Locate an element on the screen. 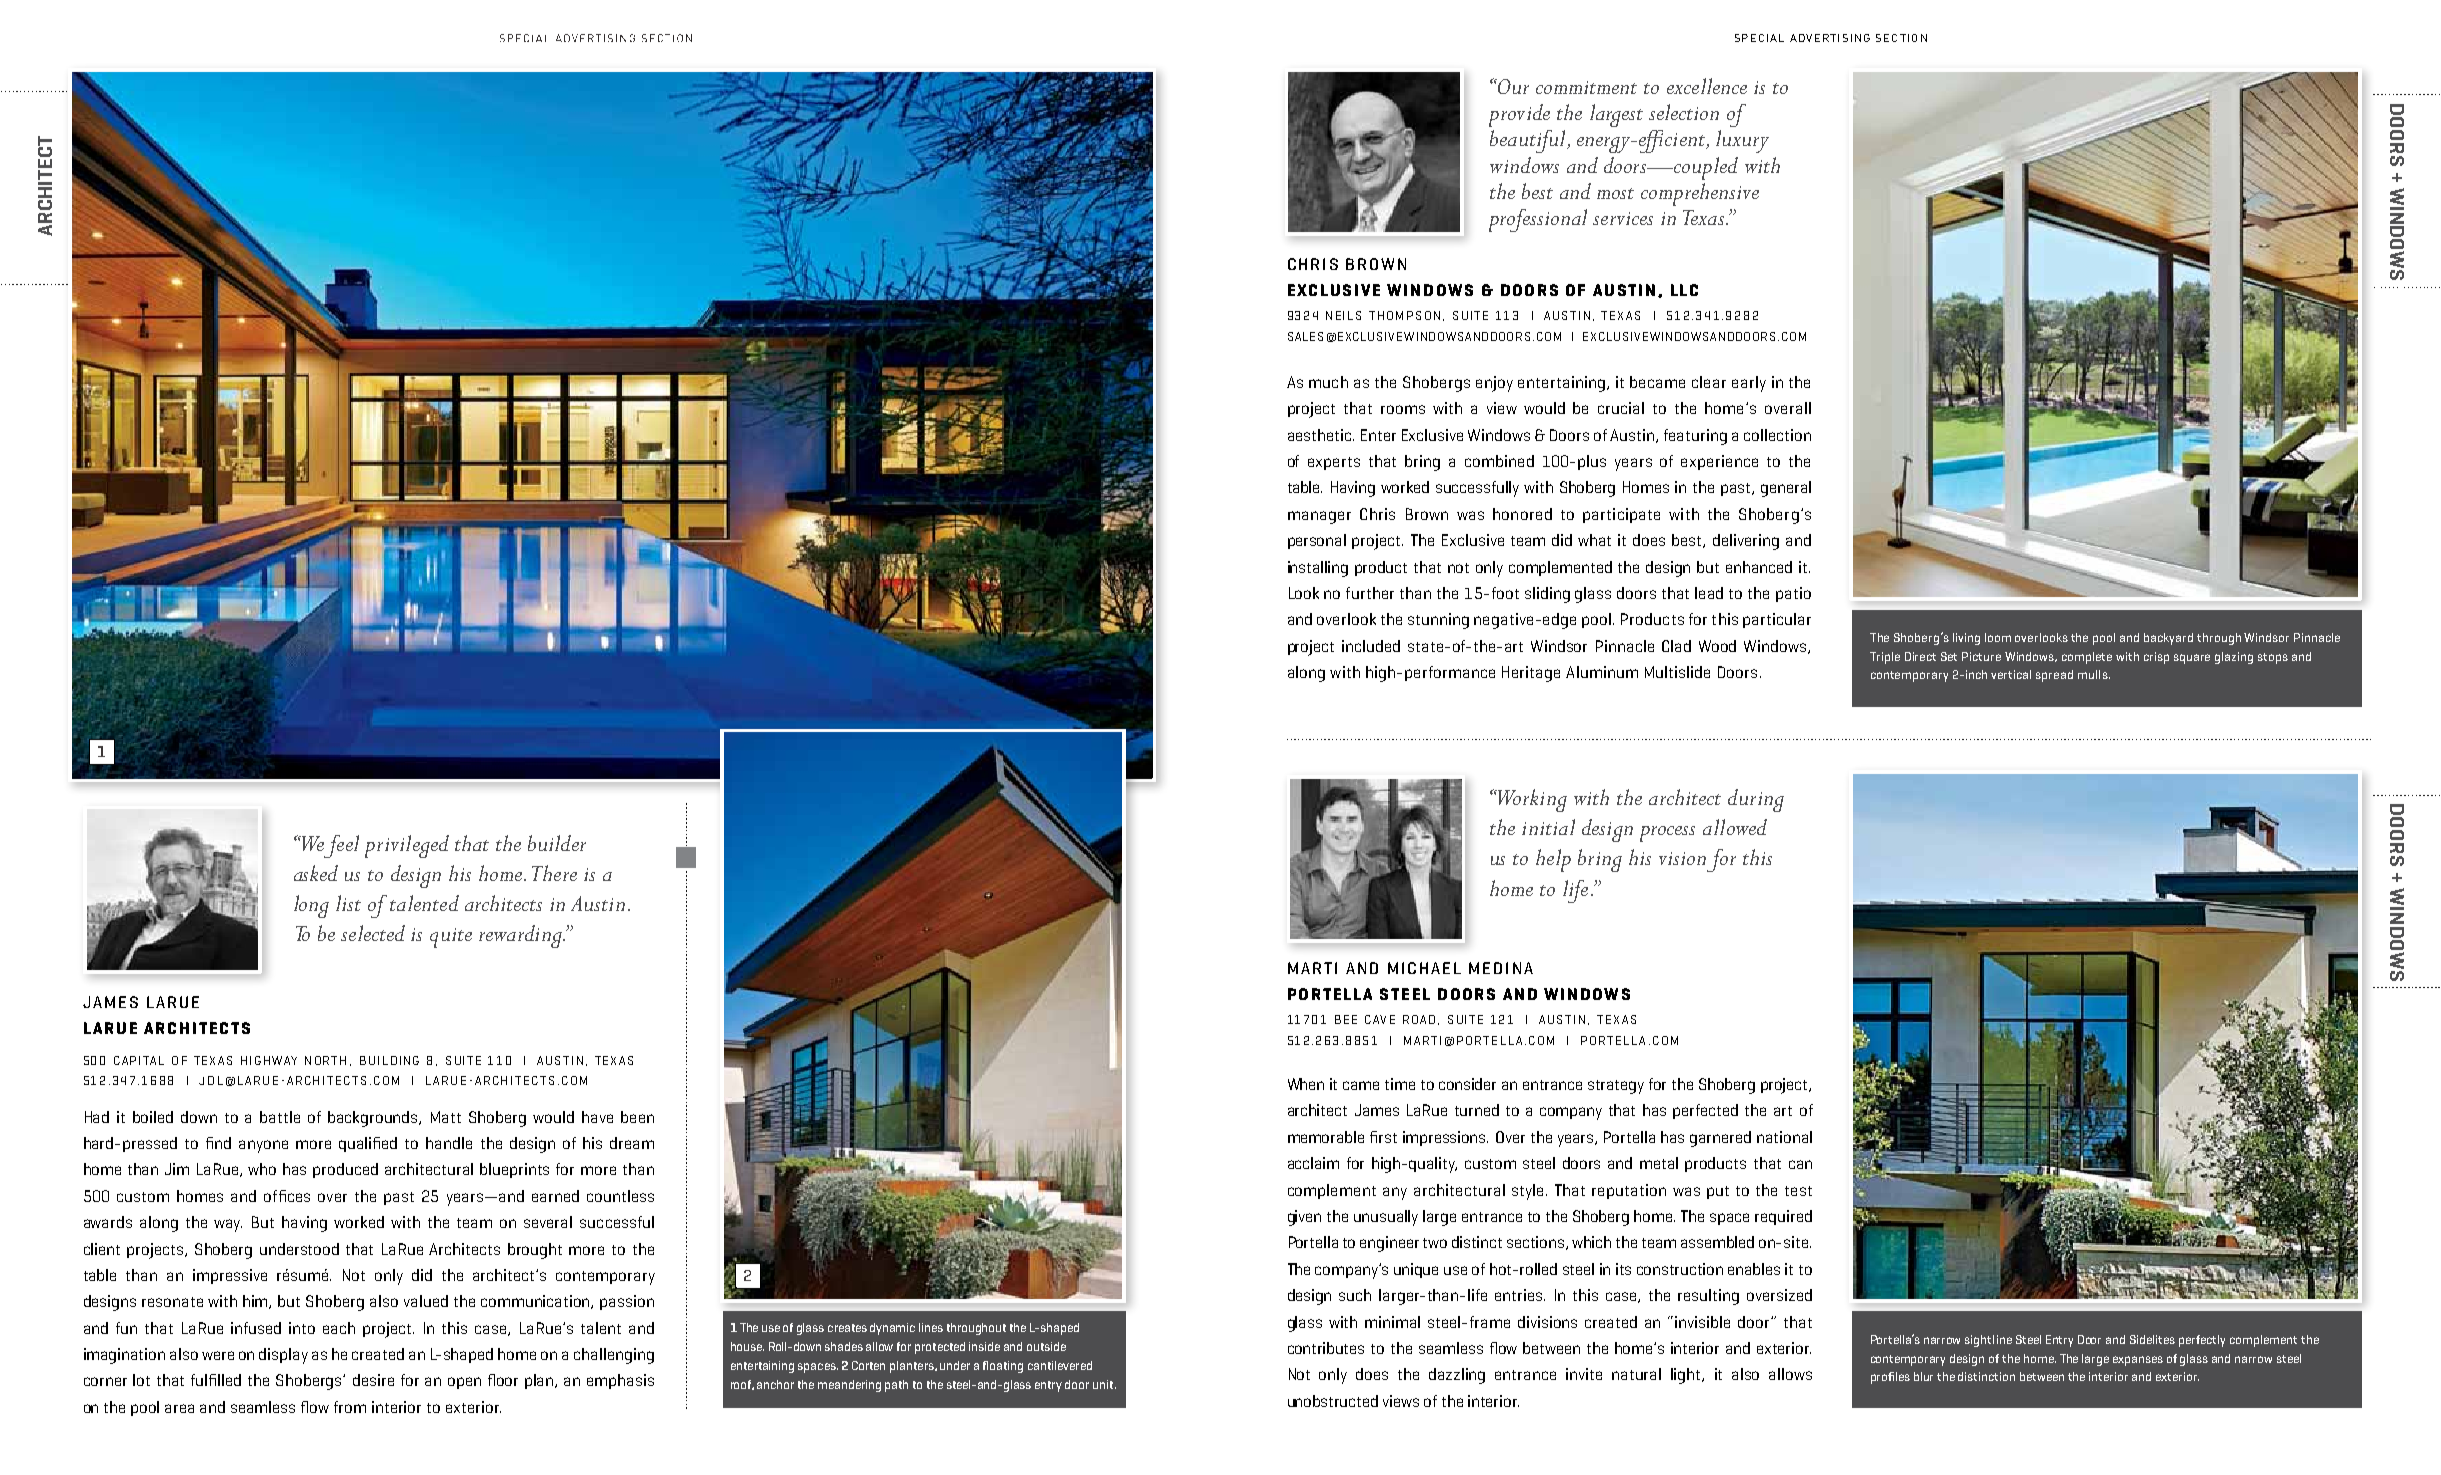 This screenshot has height=1475, width=2441. during is located at coordinates (1756, 800).
